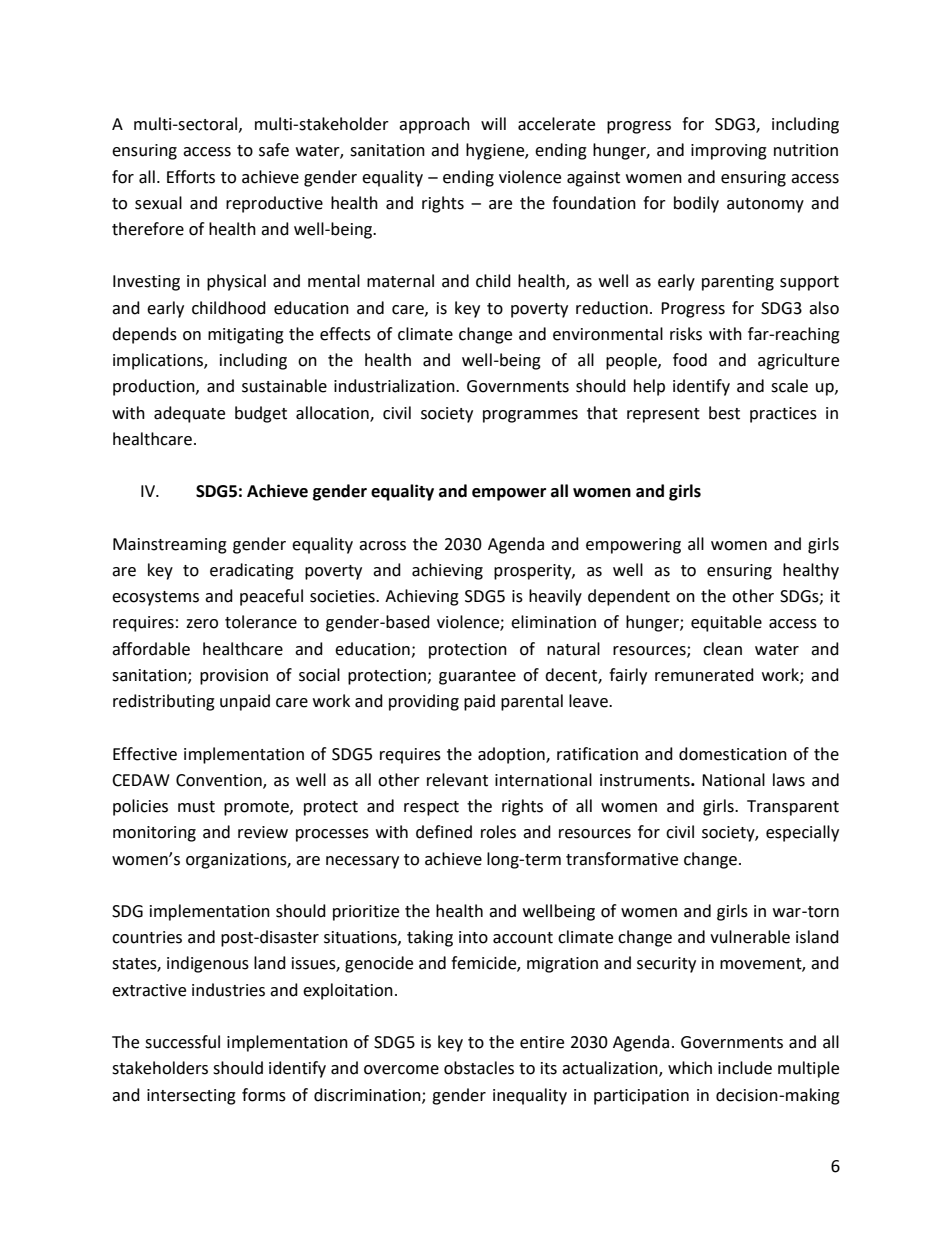 This screenshot has height=1233, width=952. I want to click on adequate, so click(189, 414).
